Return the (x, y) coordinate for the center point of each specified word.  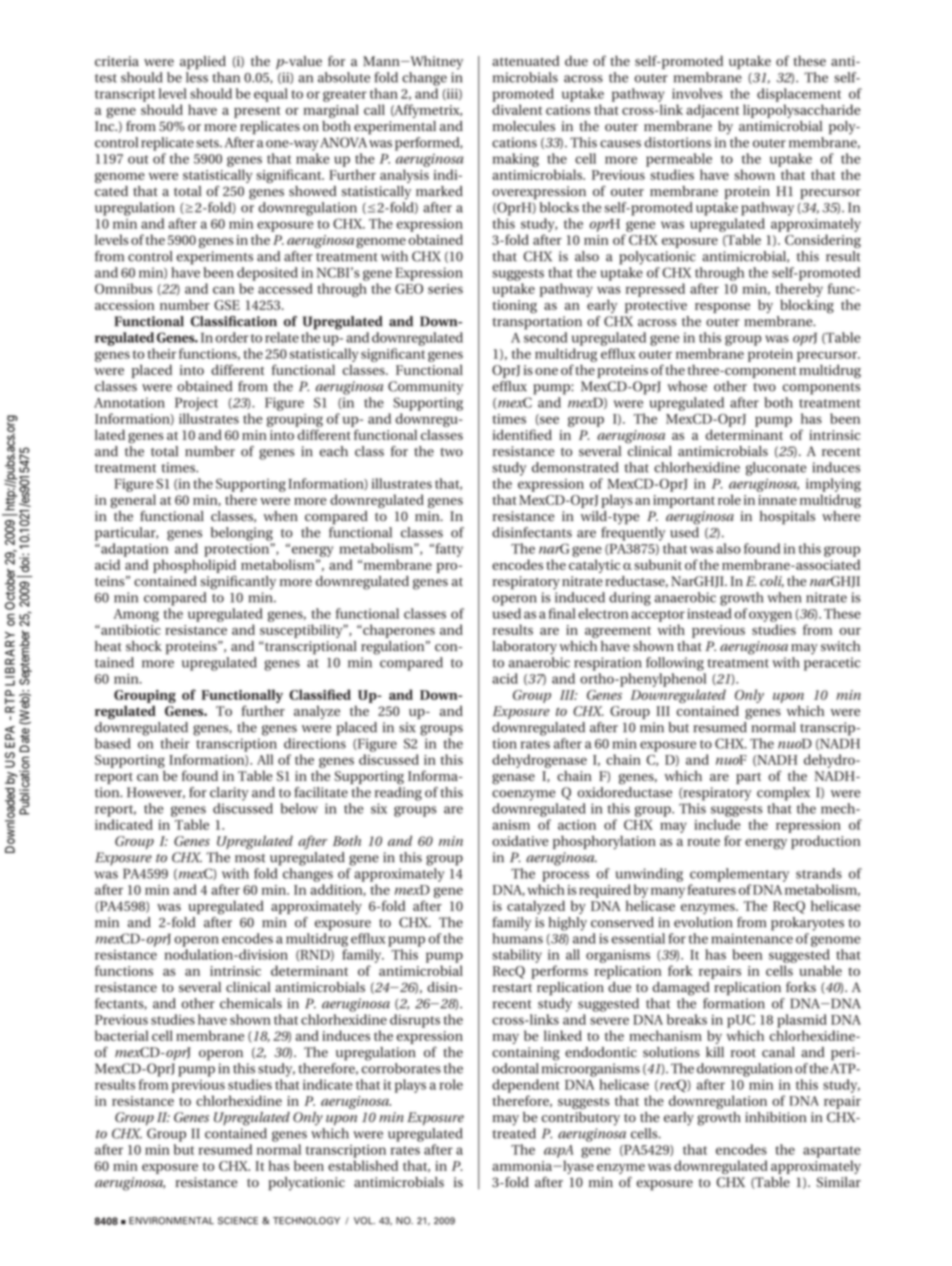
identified (522, 434)
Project (196, 404)
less (197, 77)
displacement (799, 95)
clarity (229, 794)
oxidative (520, 840)
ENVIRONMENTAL (171, 1221)
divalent (517, 109)
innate (777, 500)
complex (783, 794)
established (363, 1165)
